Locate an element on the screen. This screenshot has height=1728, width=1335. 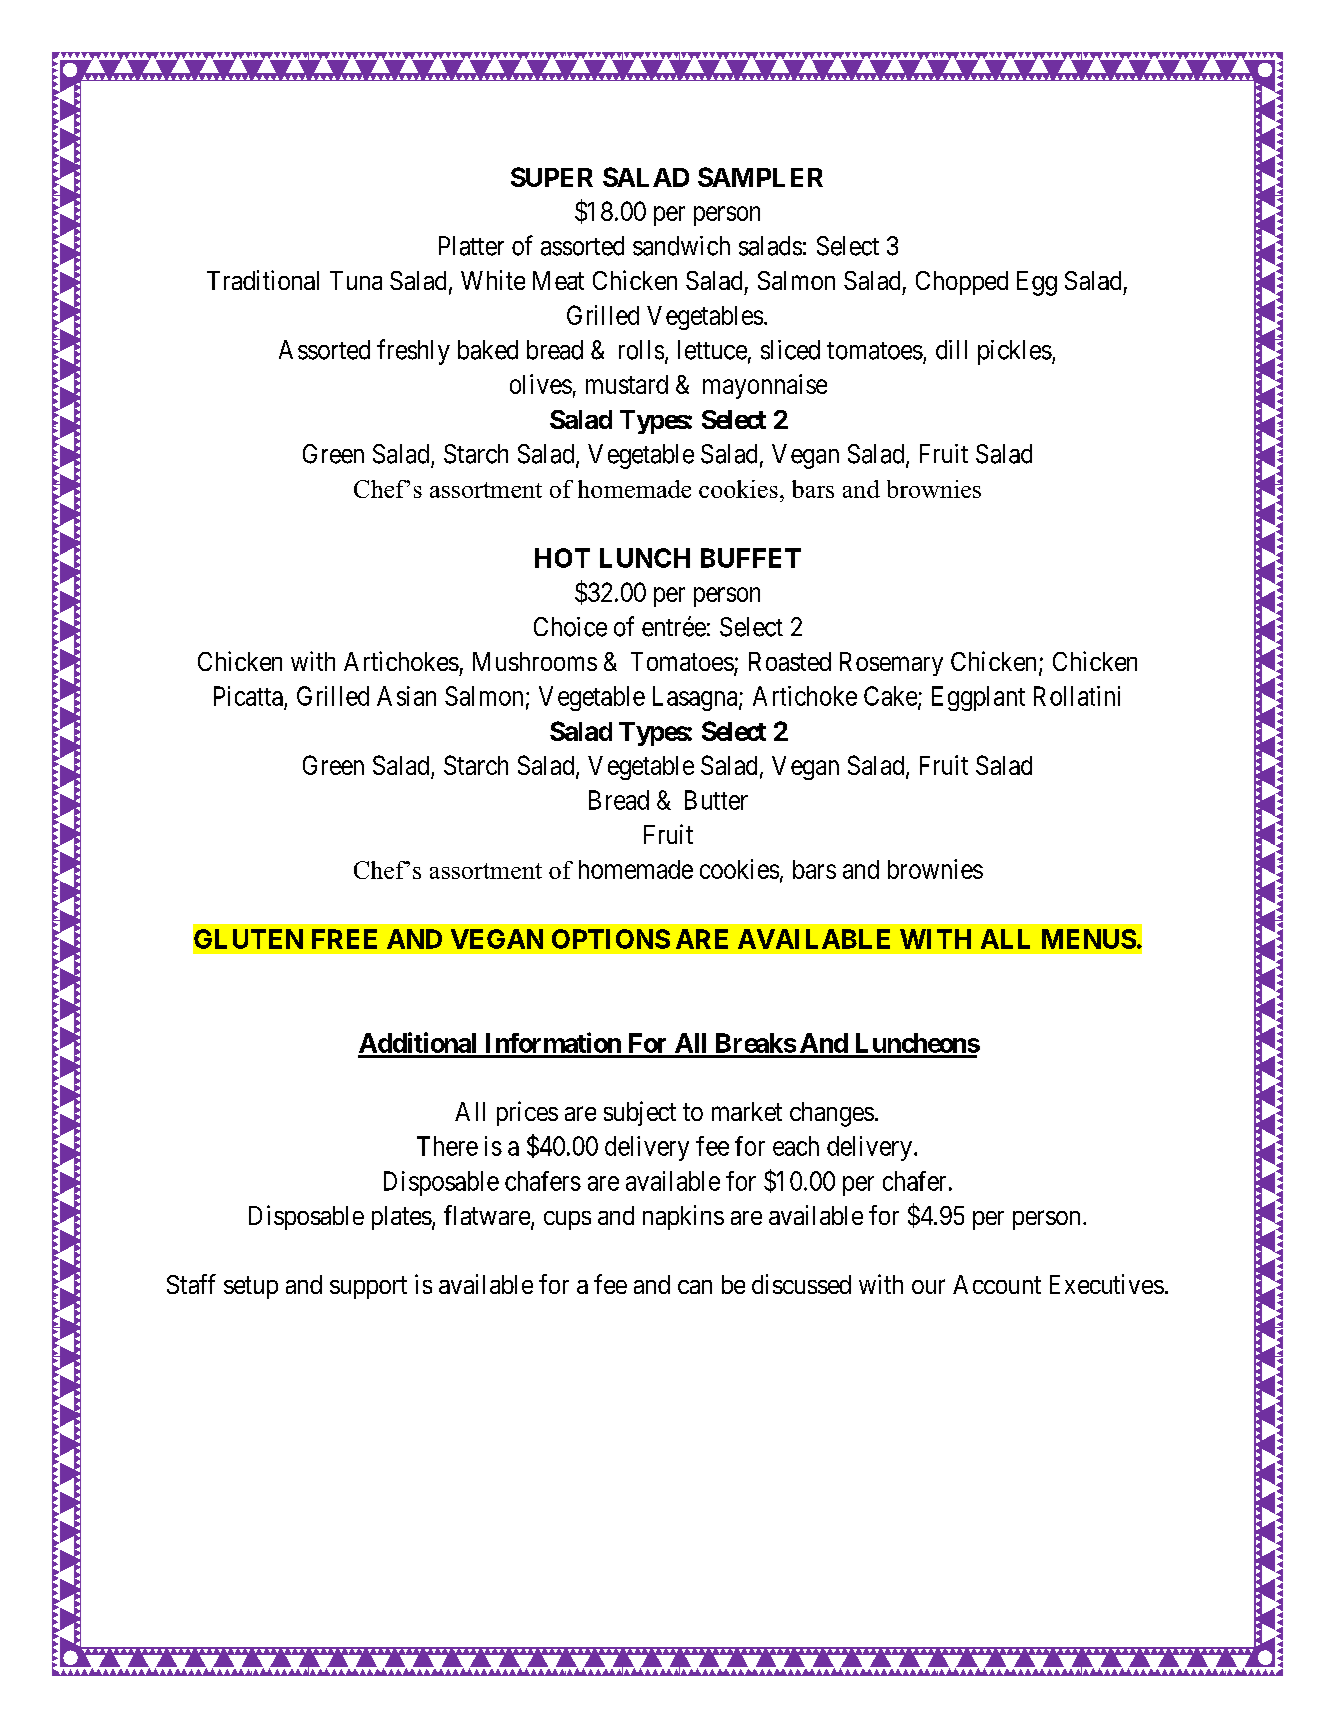
our is located at coordinates (928, 1287).
